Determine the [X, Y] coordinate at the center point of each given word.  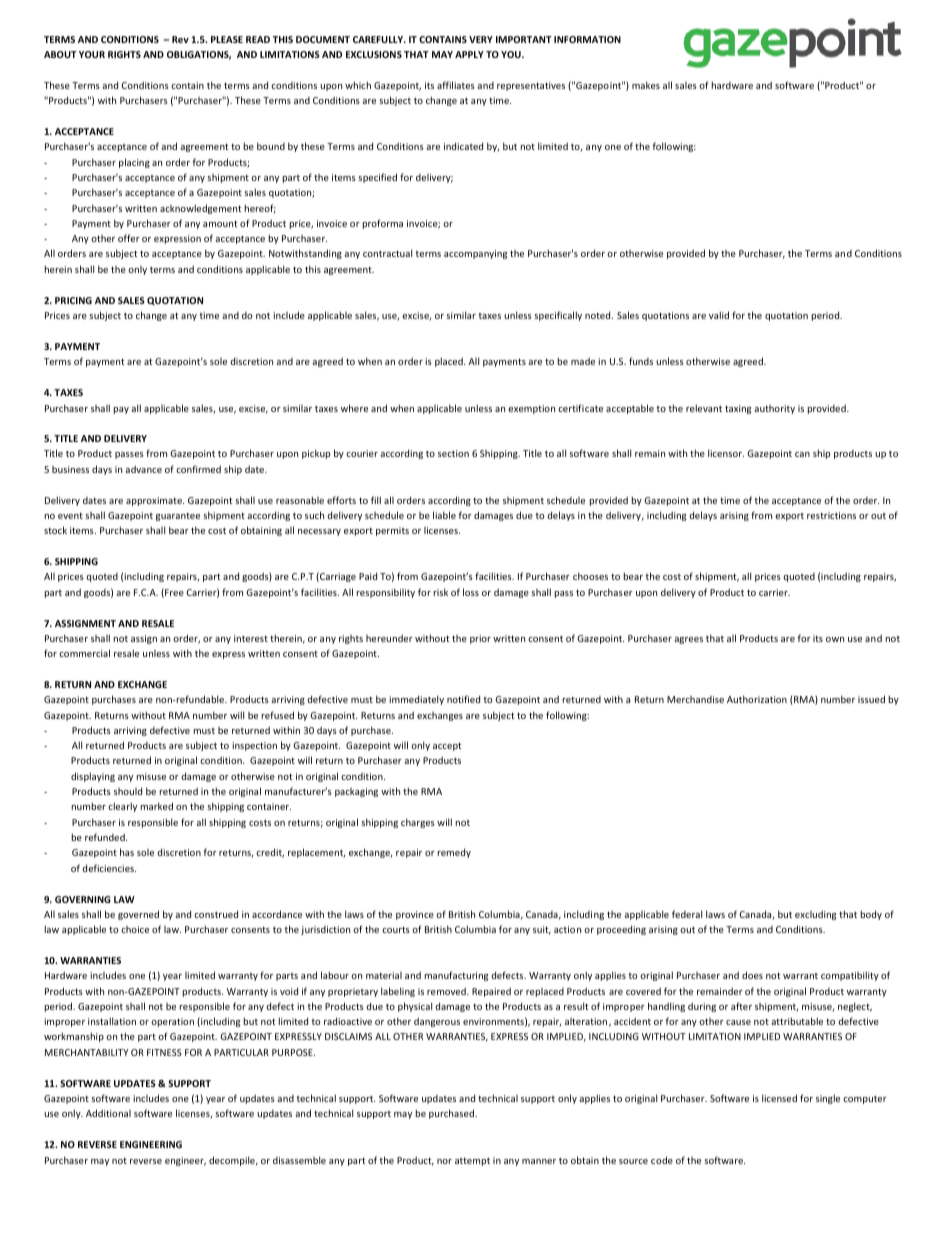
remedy [454, 853]
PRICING [73, 300]
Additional [108, 1113]
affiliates [456, 85]
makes [646, 85]
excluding [815, 915]
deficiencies [109, 868]
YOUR [92, 54]
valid [719, 315]
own [835, 639]
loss [471, 592]
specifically [558, 316]
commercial [84, 653]
